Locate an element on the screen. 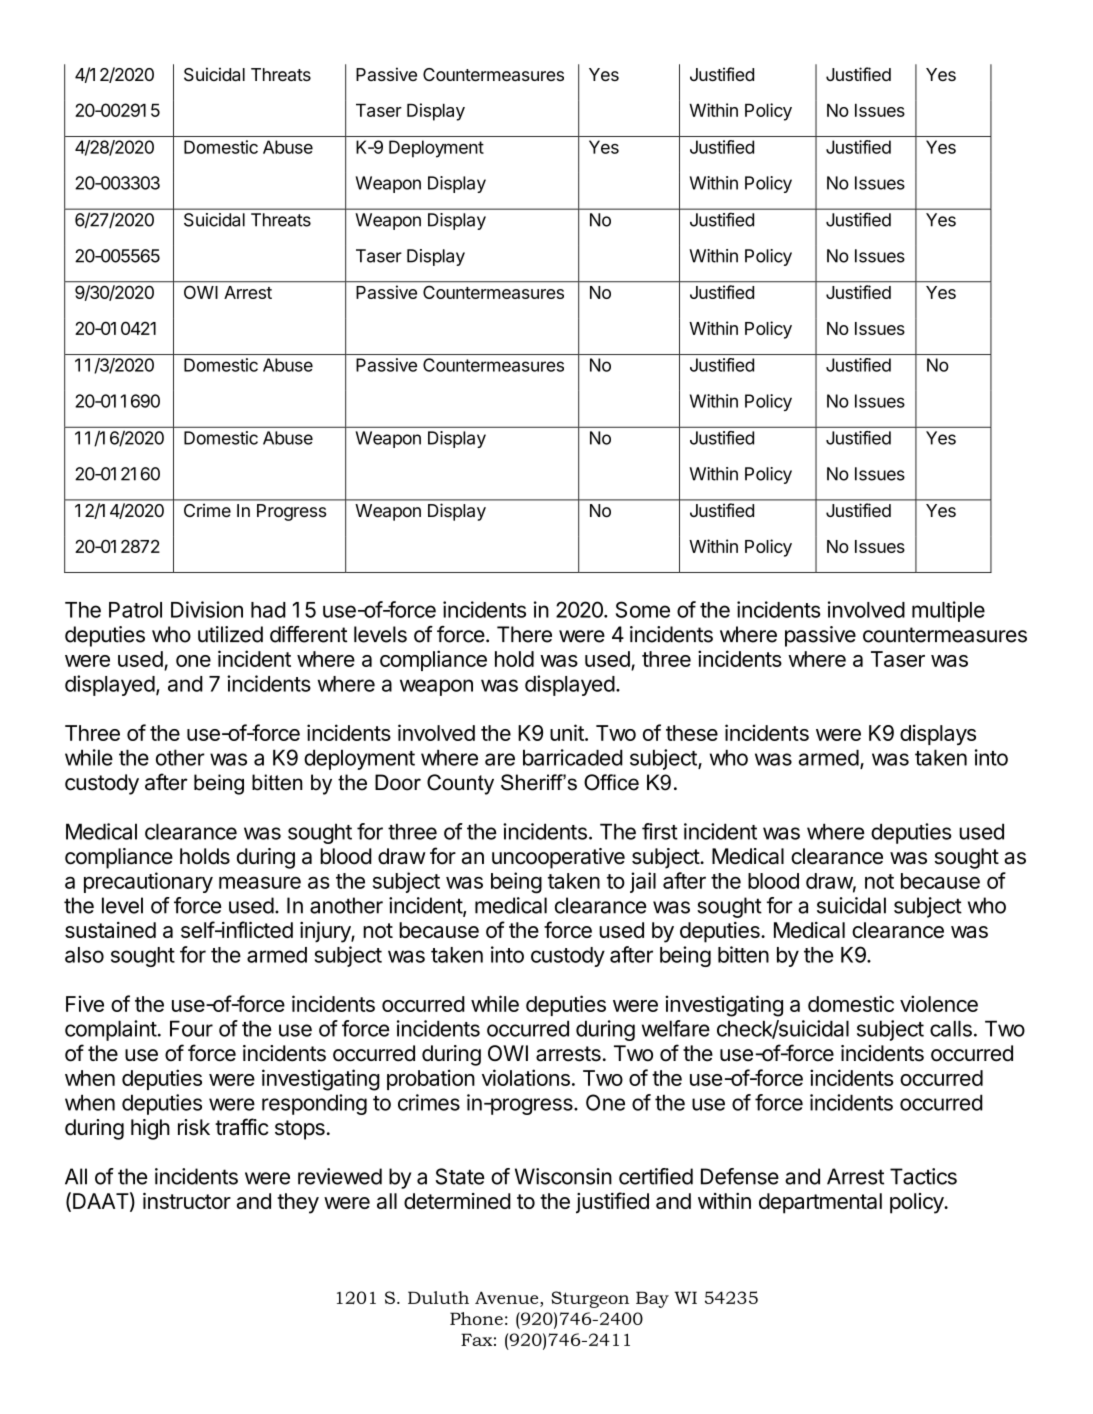  also is located at coordinates (84, 955).
